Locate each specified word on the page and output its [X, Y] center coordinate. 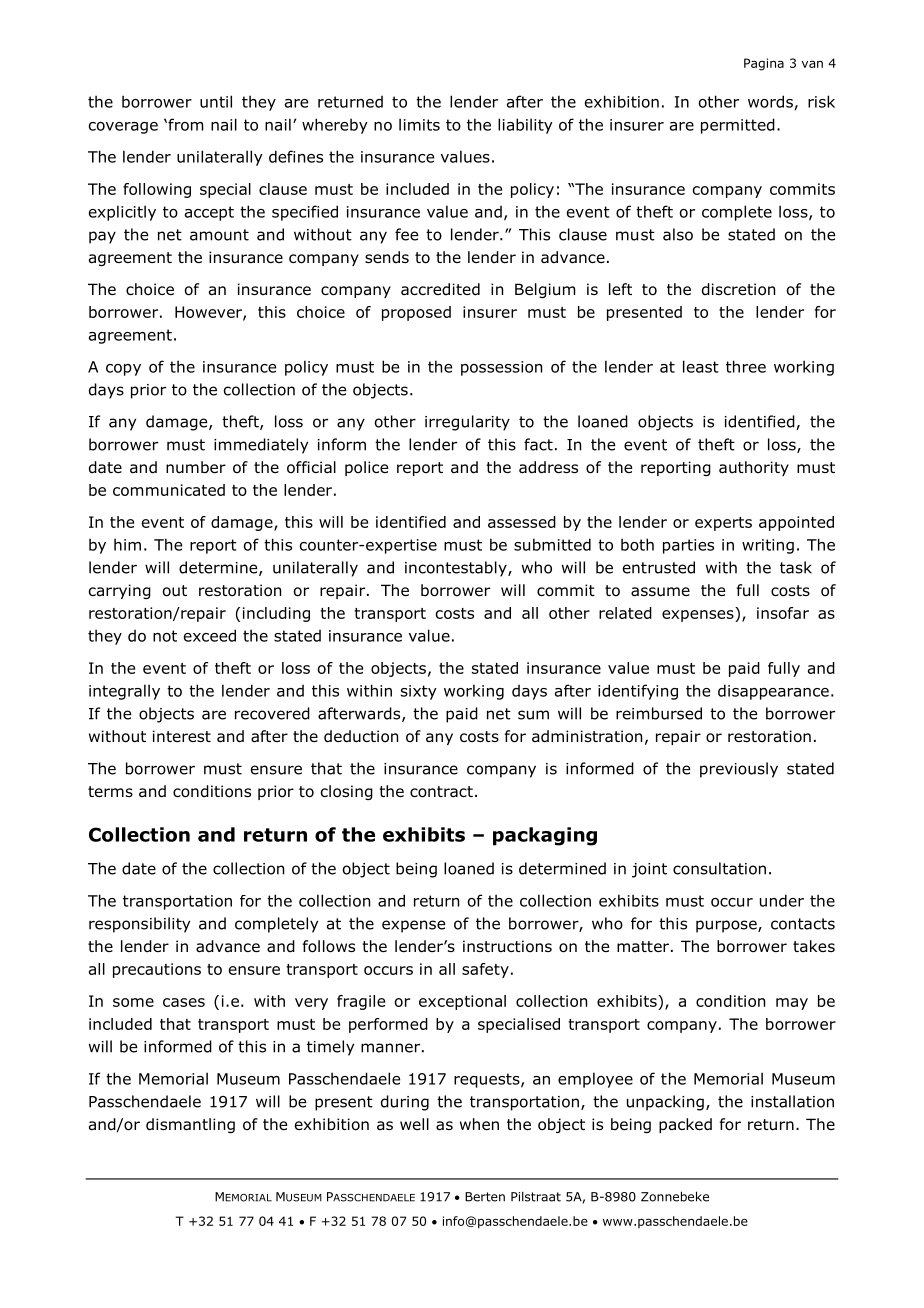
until [216, 101]
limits [419, 124]
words [770, 101]
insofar [783, 613]
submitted [552, 544]
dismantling [190, 1125]
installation [792, 1101]
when [479, 1124]
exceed [210, 635]
